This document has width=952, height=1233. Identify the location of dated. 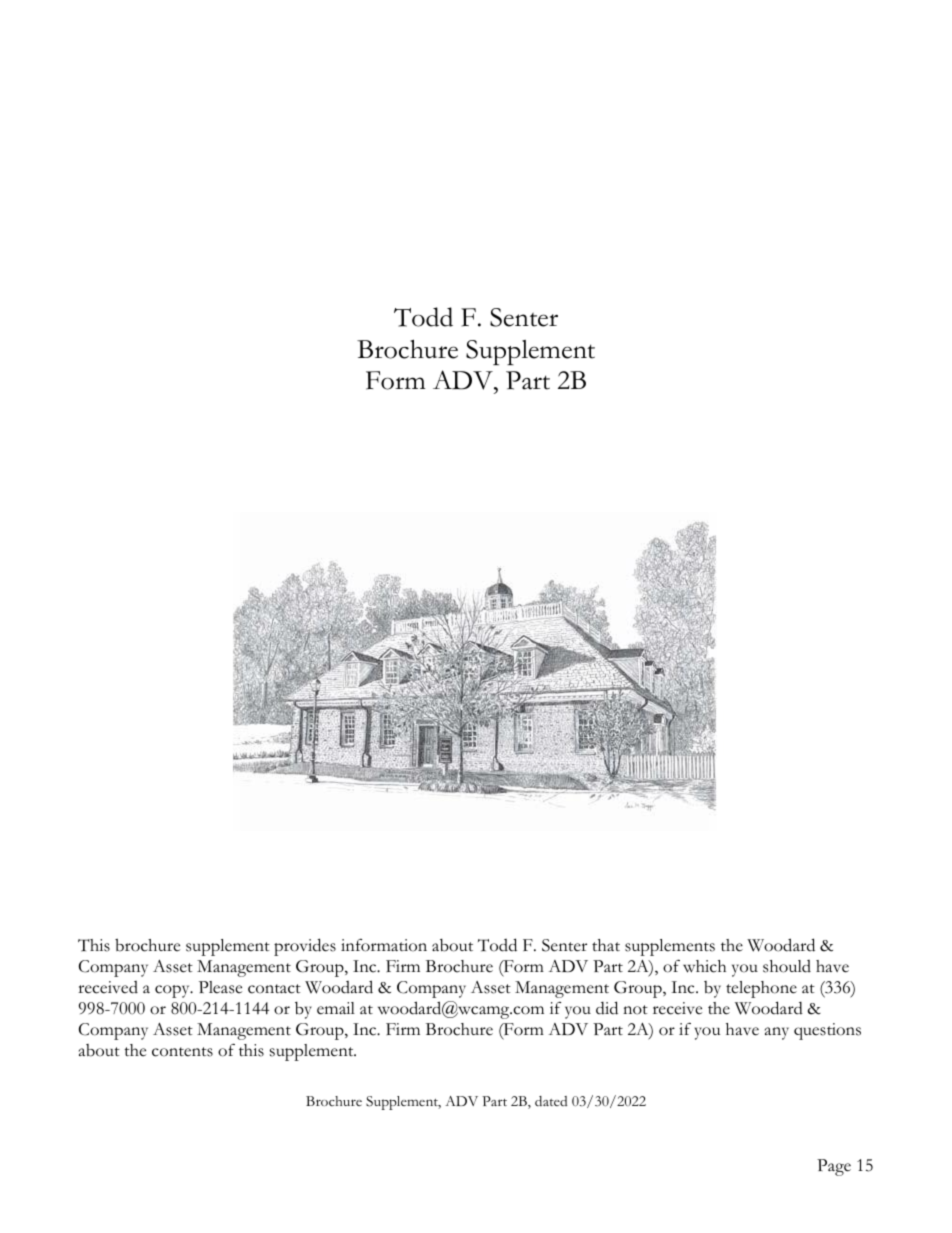
(551, 1101).
